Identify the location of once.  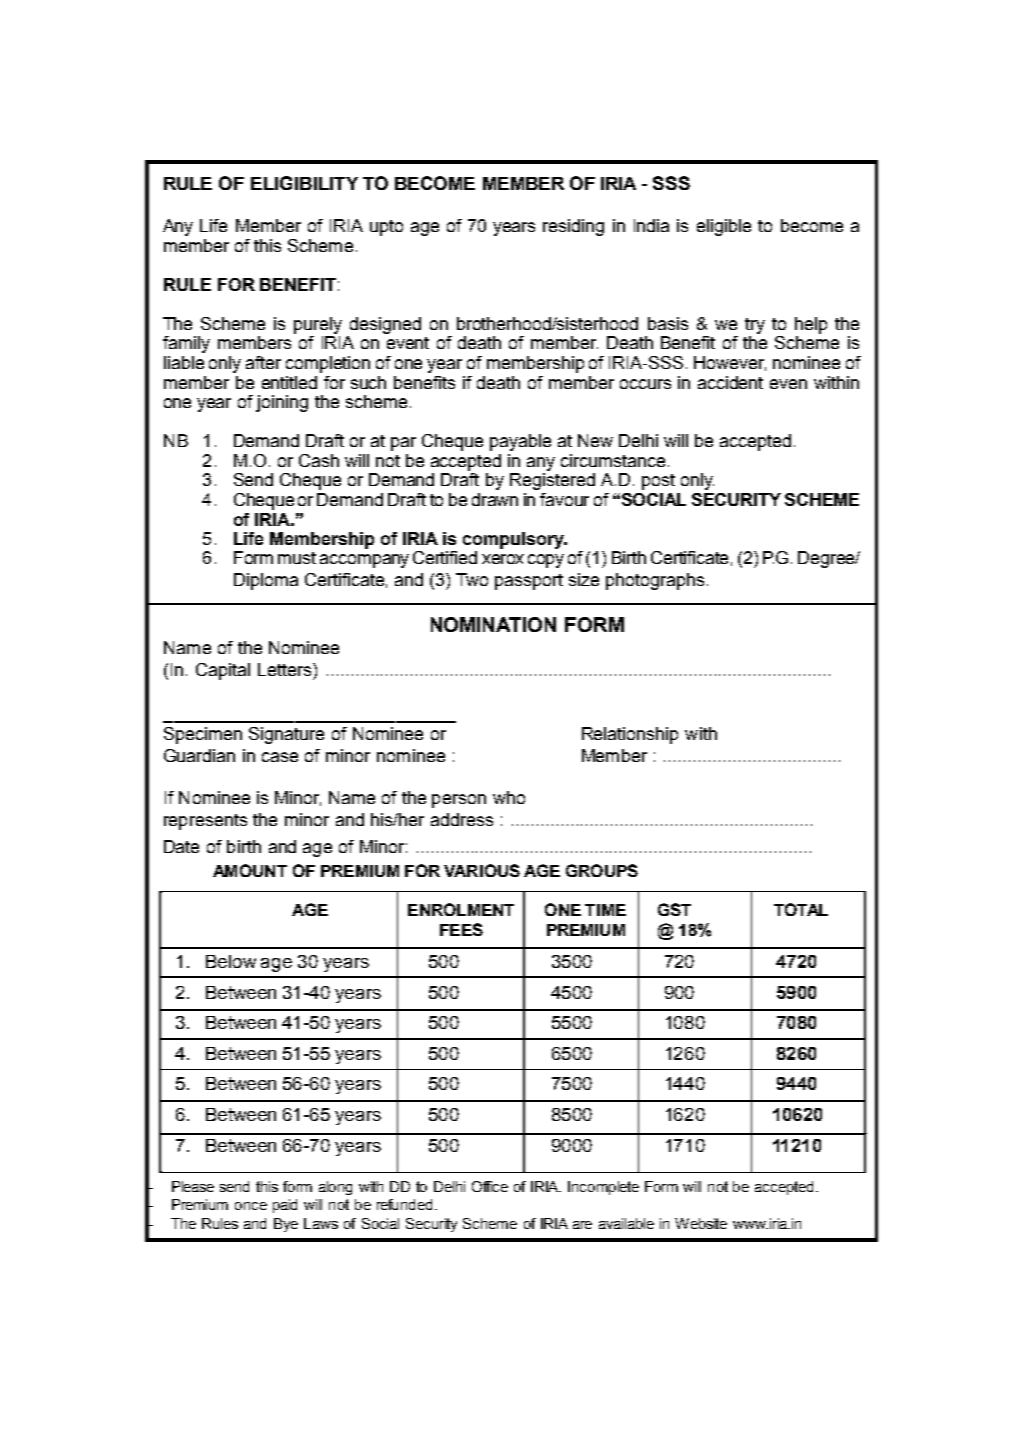
(251, 1206).
